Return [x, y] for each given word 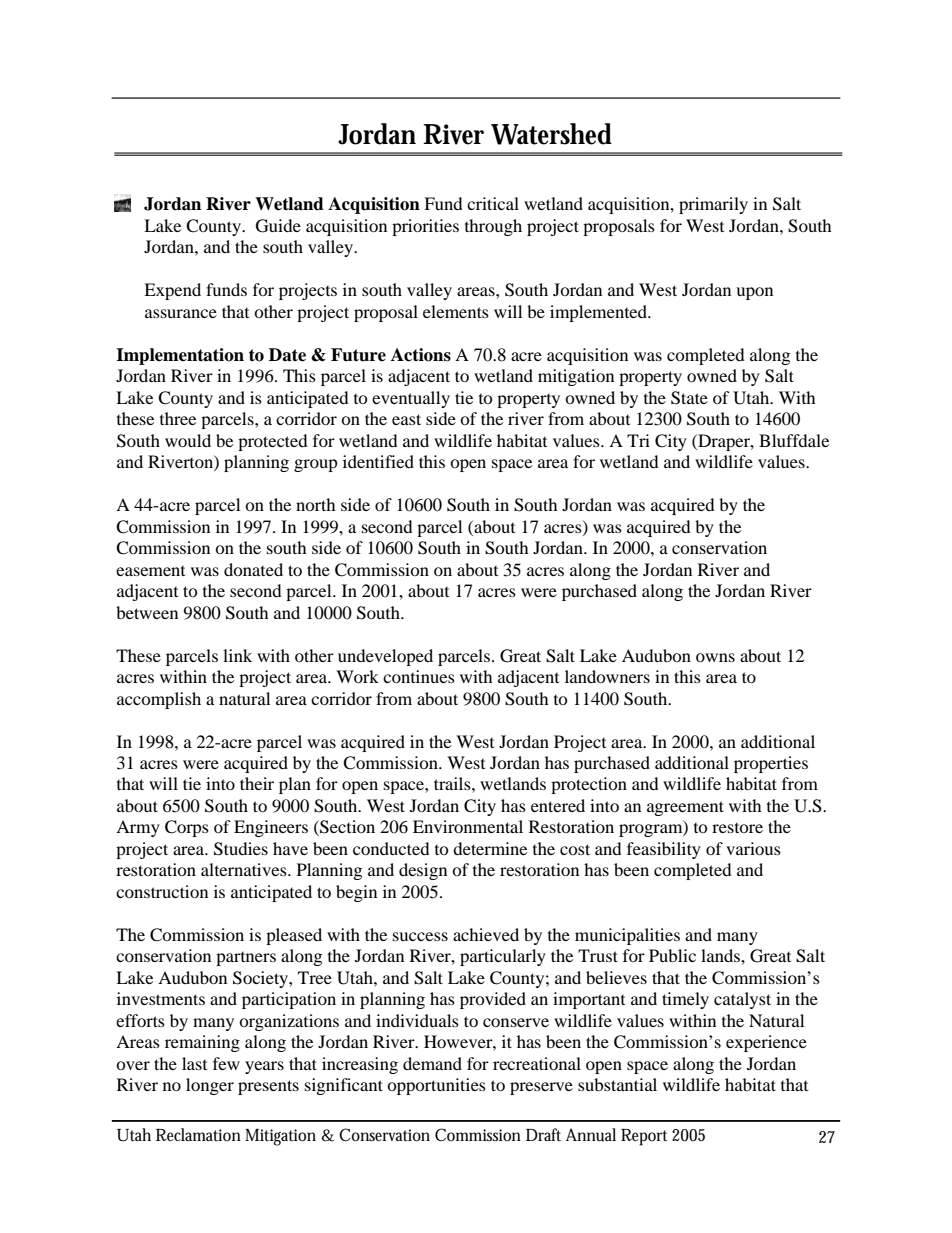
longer [210, 1086]
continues [419, 676]
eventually [411, 399]
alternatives [245, 869]
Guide [278, 226]
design [423, 871]
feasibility [664, 850]
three [178, 418]
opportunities [436, 1086]
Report [644, 1137]
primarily [713, 205]
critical [493, 203]
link [237, 655]
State [689, 398]
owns [715, 657]
